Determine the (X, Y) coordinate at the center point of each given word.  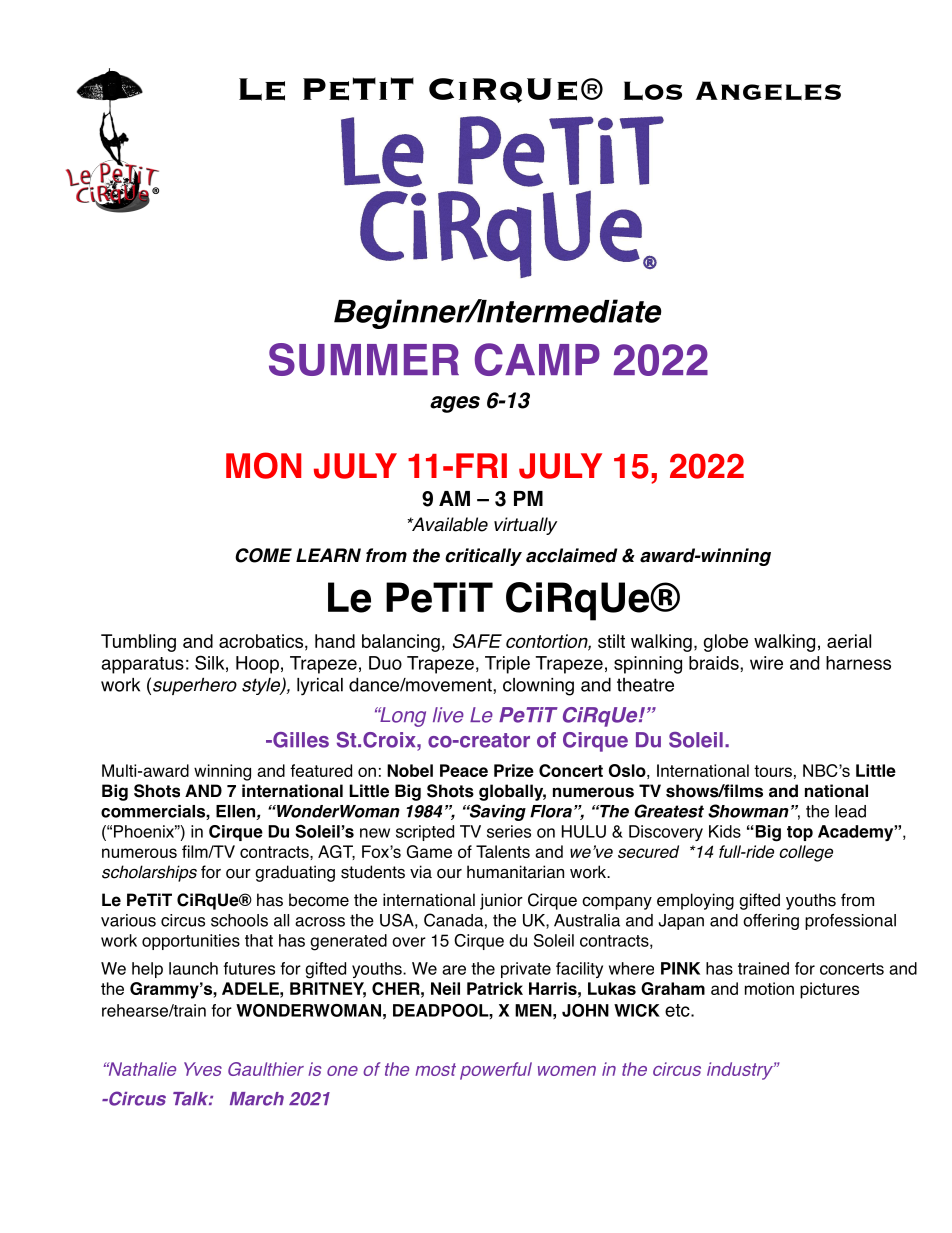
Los (653, 91)
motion (769, 988)
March (257, 1099)
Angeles (768, 91)
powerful (496, 1071)
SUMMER (364, 359)
